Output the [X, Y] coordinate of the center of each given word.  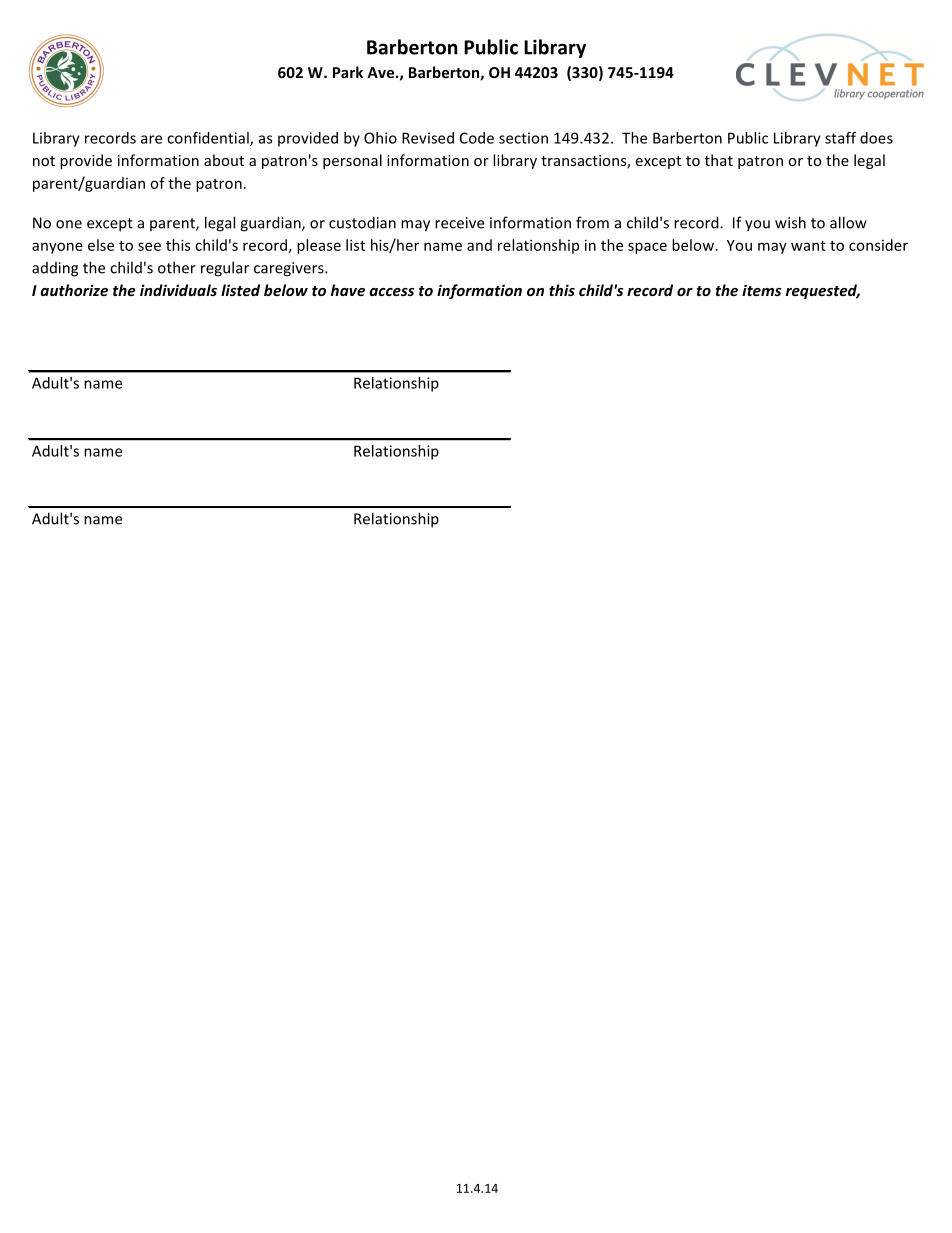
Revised [428, 138]
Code [477, 138]
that [719, 160]
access [391, 292]
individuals [178, 290]
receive [459, 223]
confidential [209, 139]
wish [790, 222]
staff [840, 138]
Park [348, 72]
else [101, 245]
